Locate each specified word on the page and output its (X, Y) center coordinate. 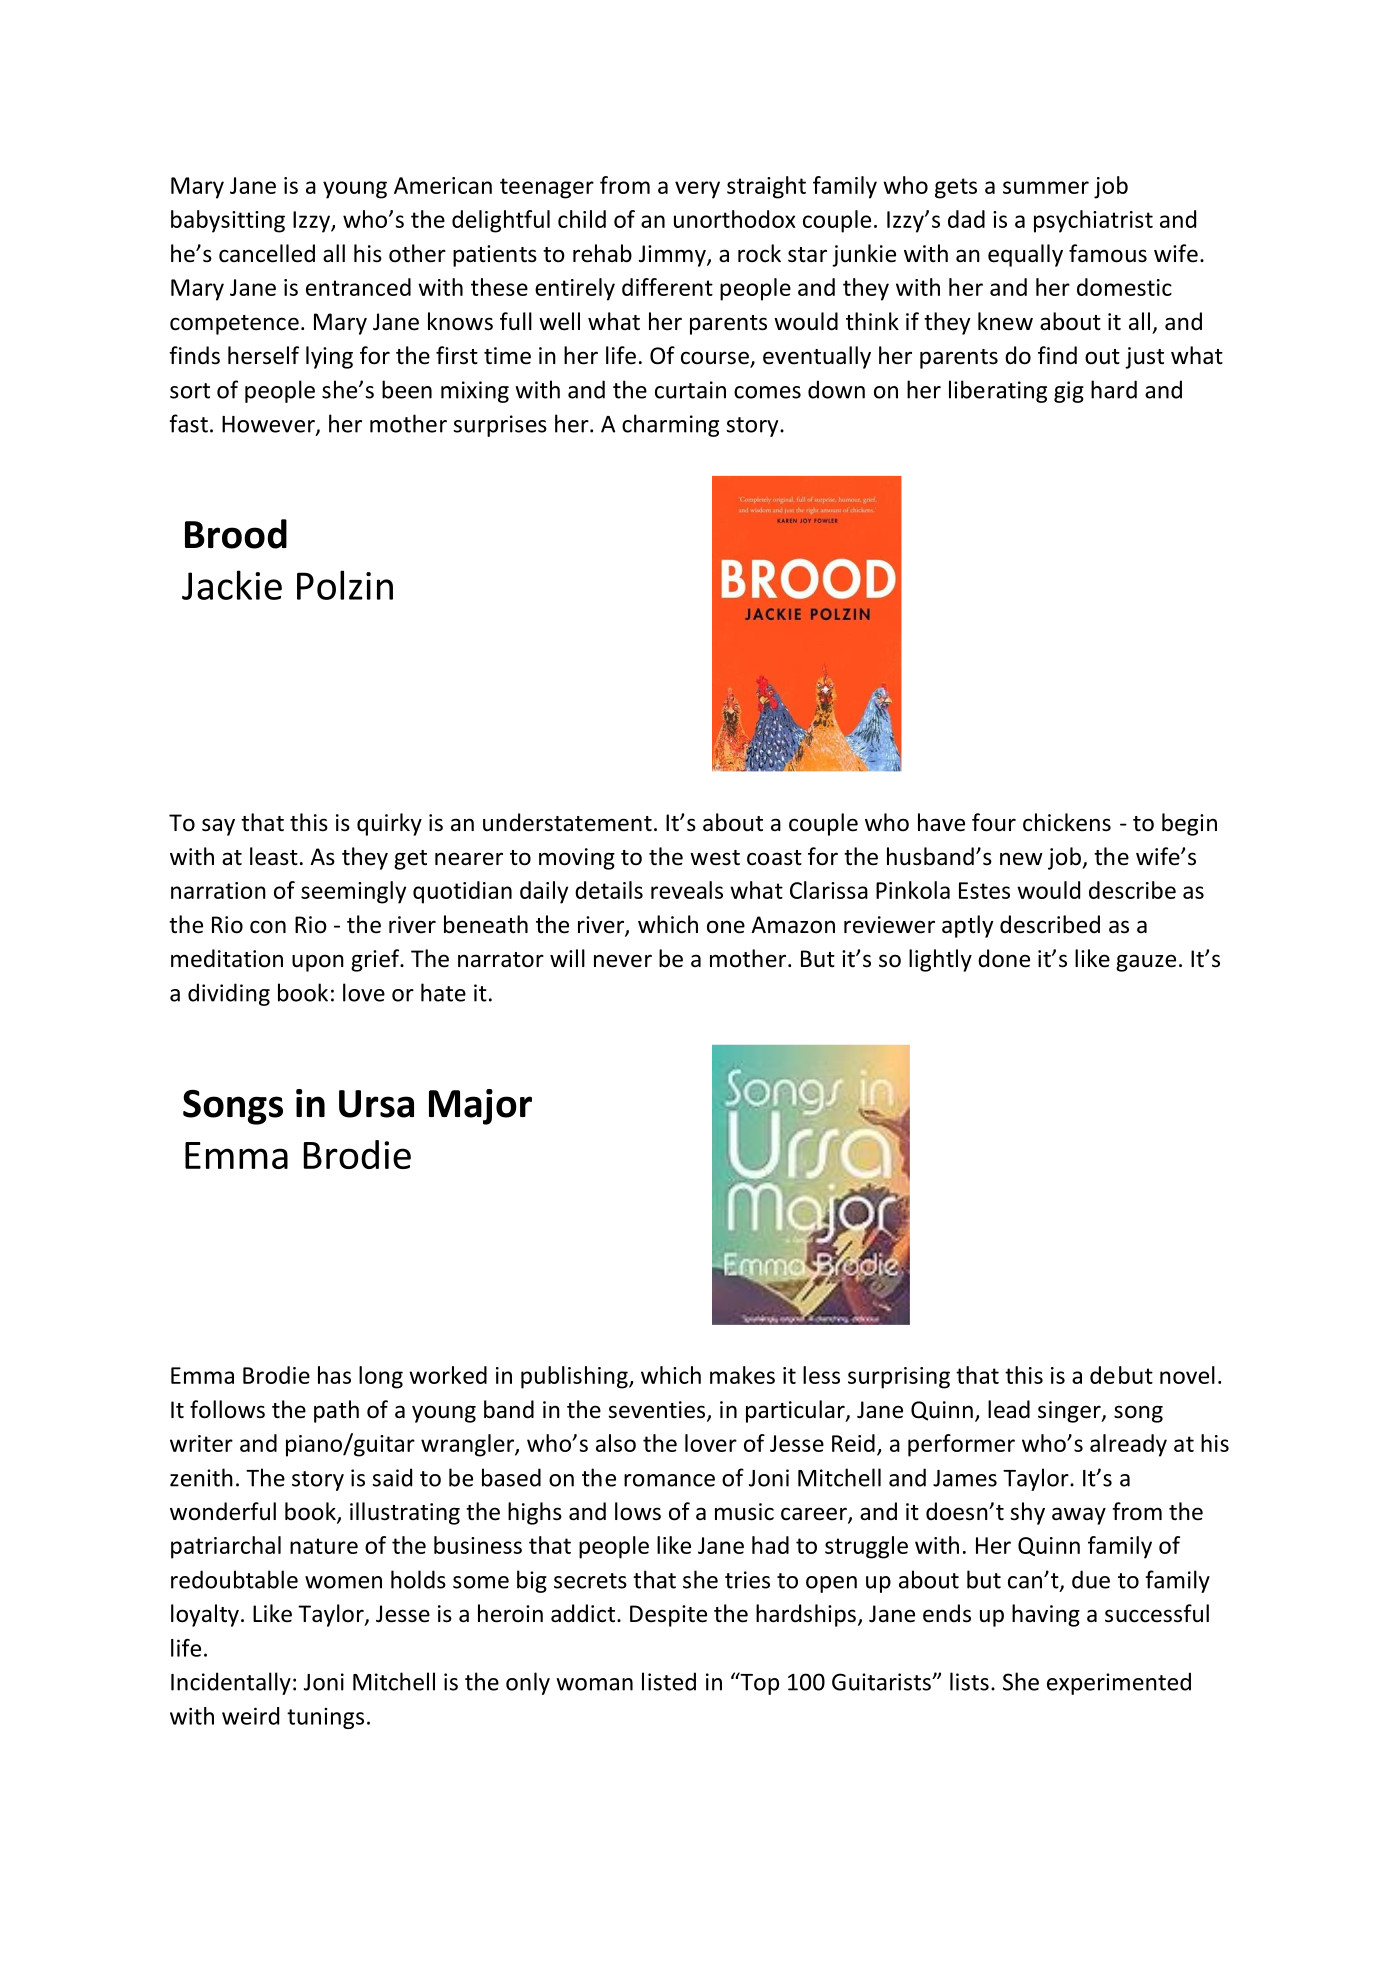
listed (669, 1681)
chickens (1067, 822)
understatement (567, 822)
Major (480, 1107)
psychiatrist (1093, 221)
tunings (325, 1718)
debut (1121, 1375)
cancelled (267, 253)
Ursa (376, 1104)
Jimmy (673, 256)
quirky (389, 824)
